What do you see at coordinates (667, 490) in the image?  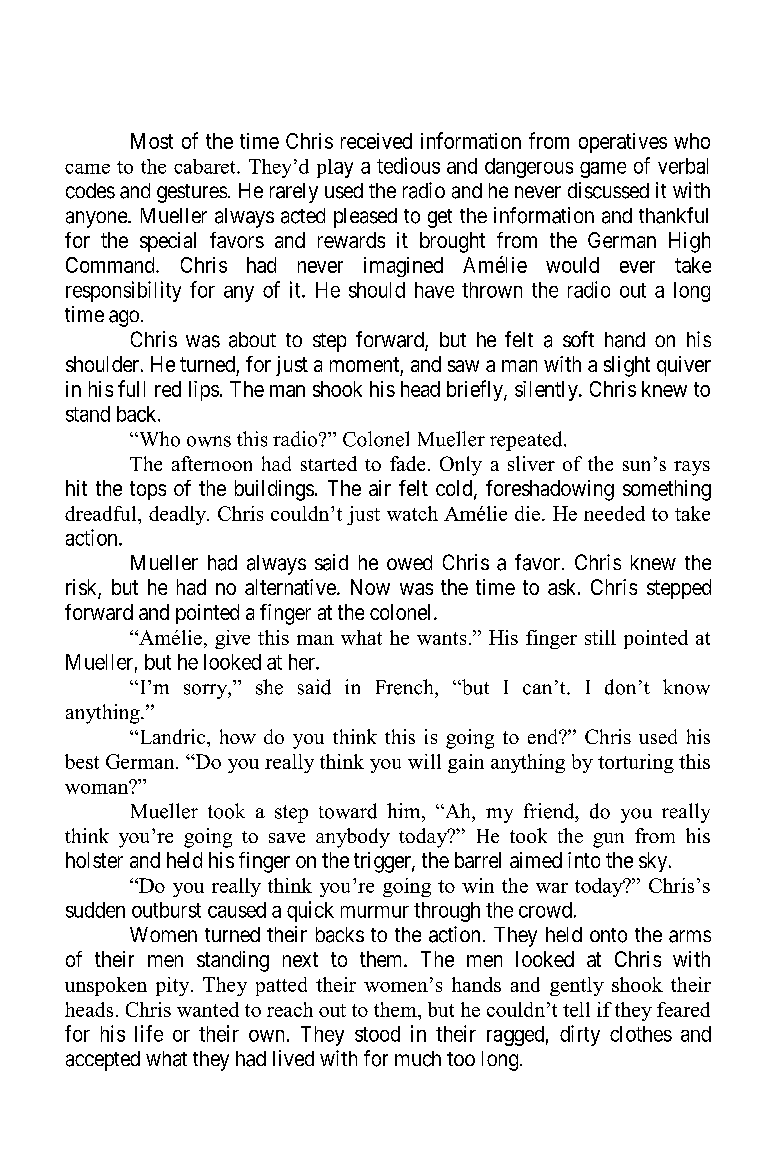 I see `something` at bounding box center [667, 490].
